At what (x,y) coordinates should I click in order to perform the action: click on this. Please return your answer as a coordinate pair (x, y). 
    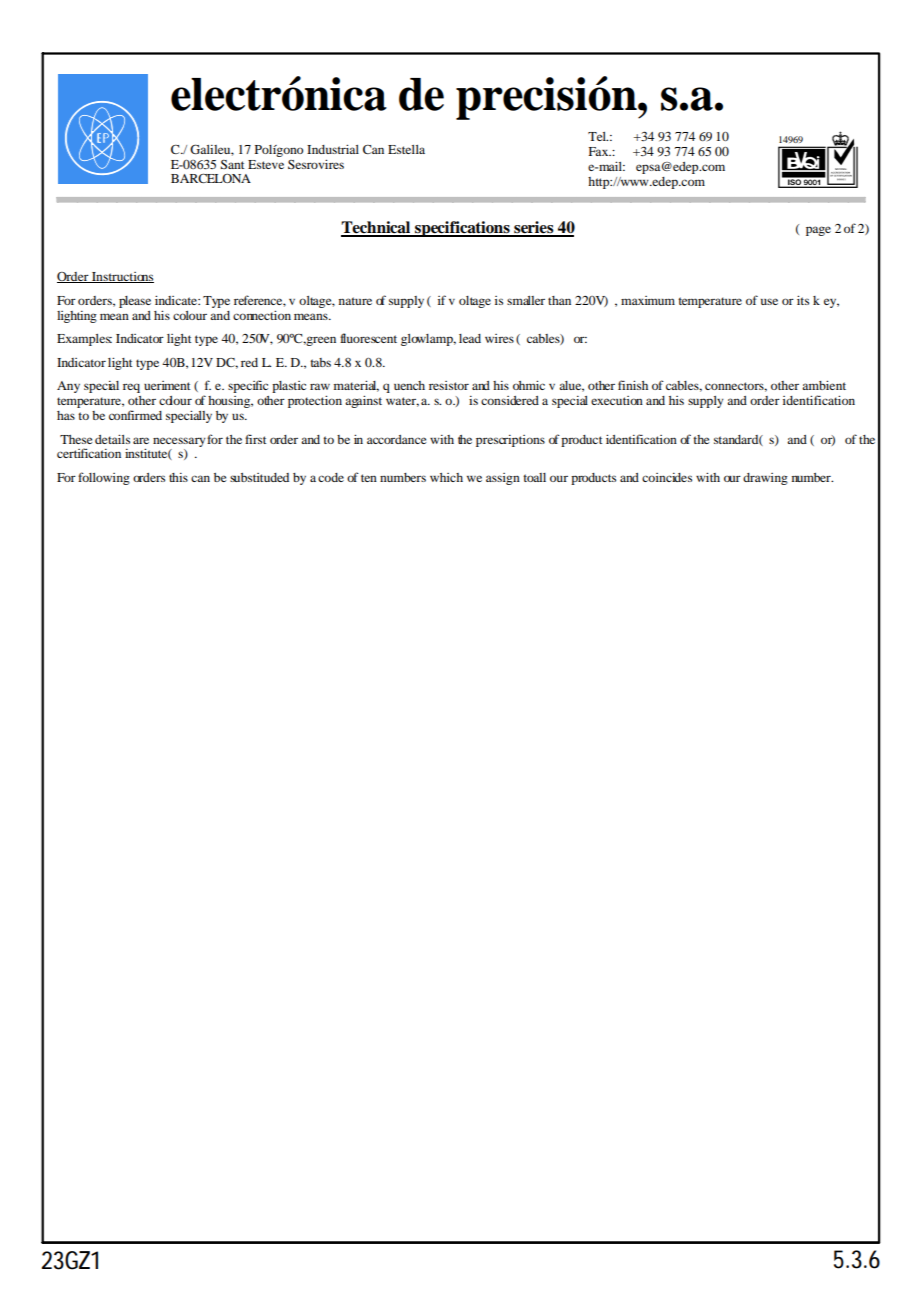
    Looking at the image, I should click on (178, 477).
